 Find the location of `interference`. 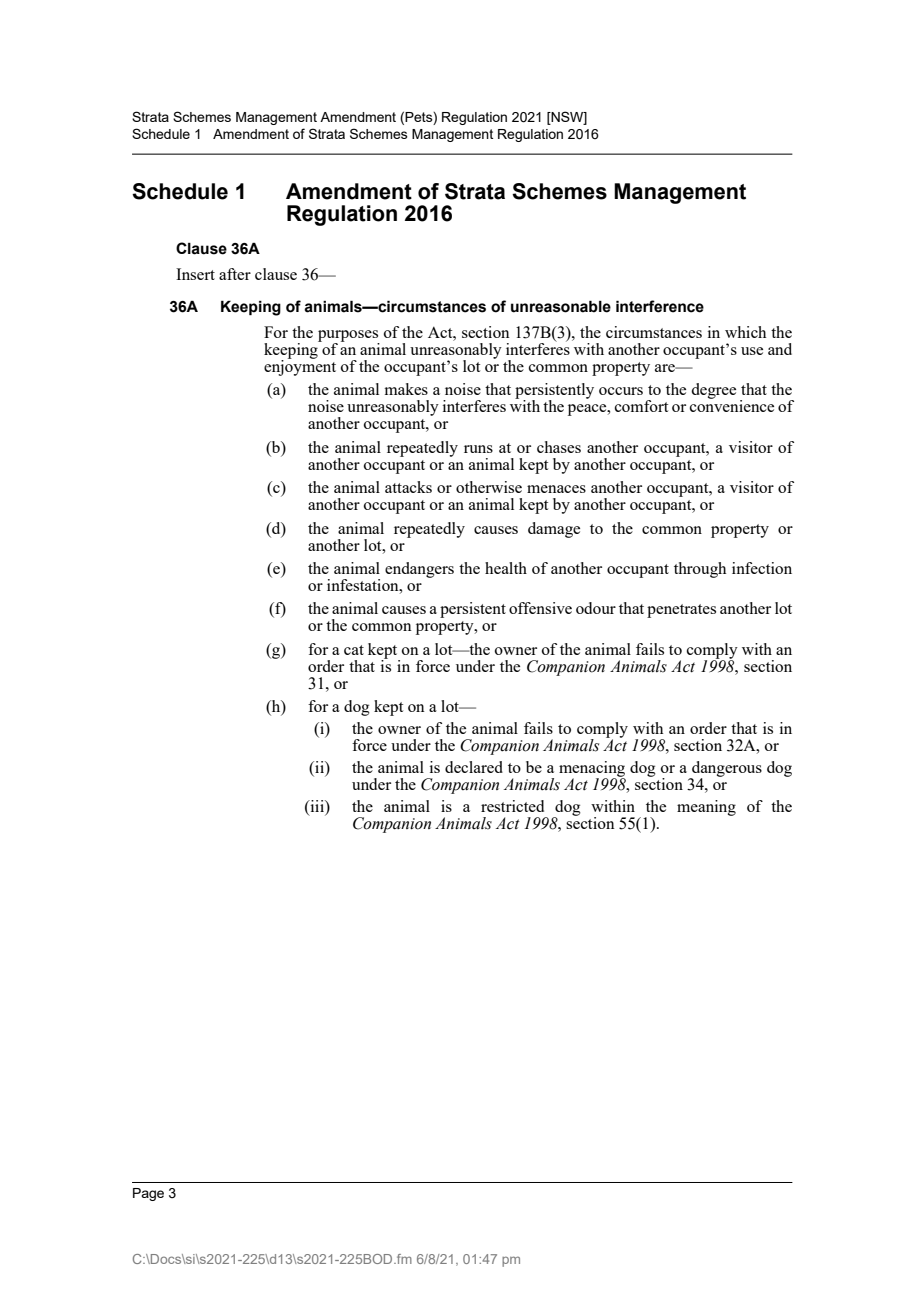

interference is located at coordinates (660, 306).
